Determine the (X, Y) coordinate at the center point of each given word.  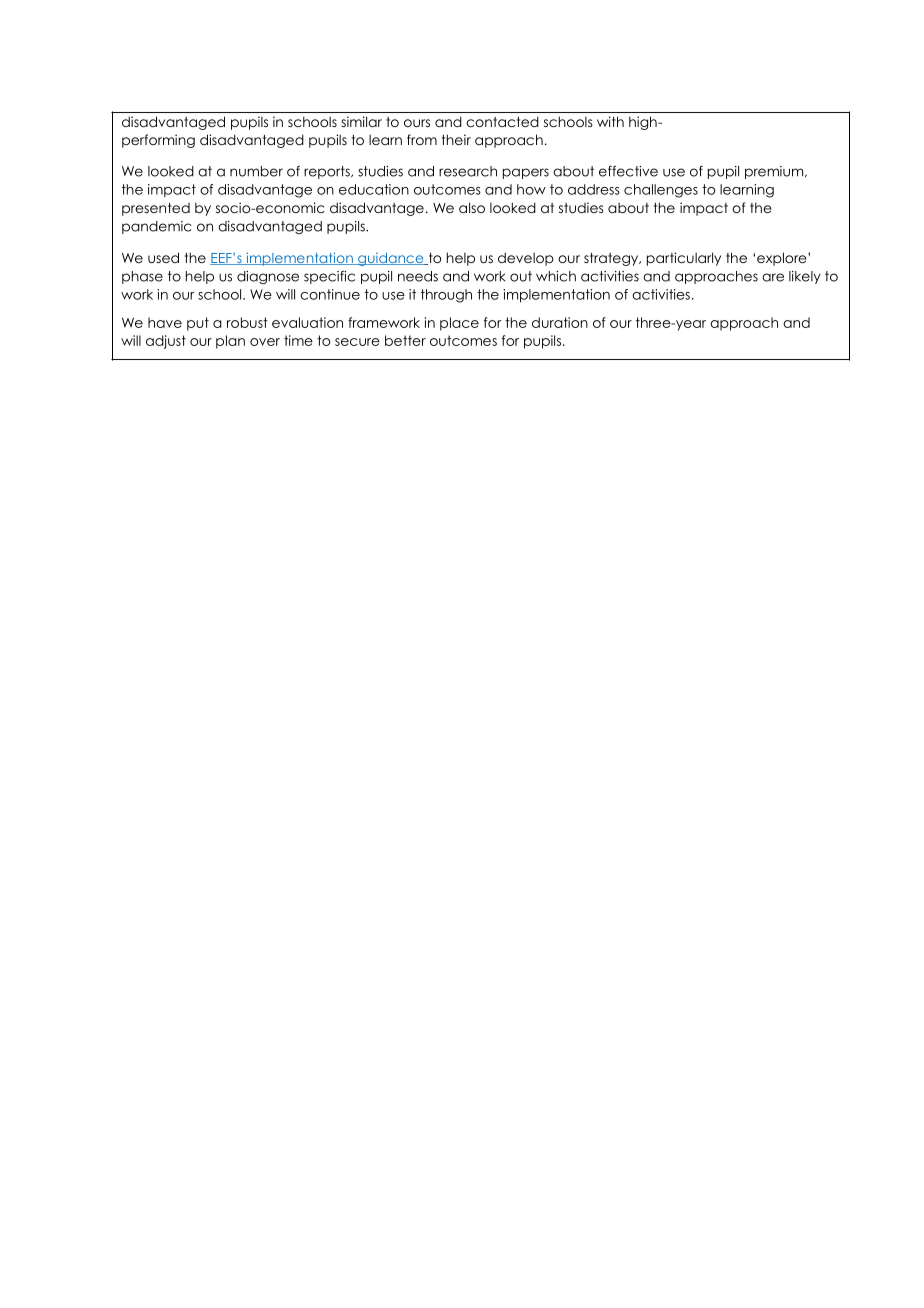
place (459, 324)
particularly (684, 259)
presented (156, 209)
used (163, 257)
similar (361, 121)
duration (560, 322)
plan (230, 342)
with (610, 121)
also (472, 207)
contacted (502, 121)
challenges (661, 191)
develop (526, 259)
